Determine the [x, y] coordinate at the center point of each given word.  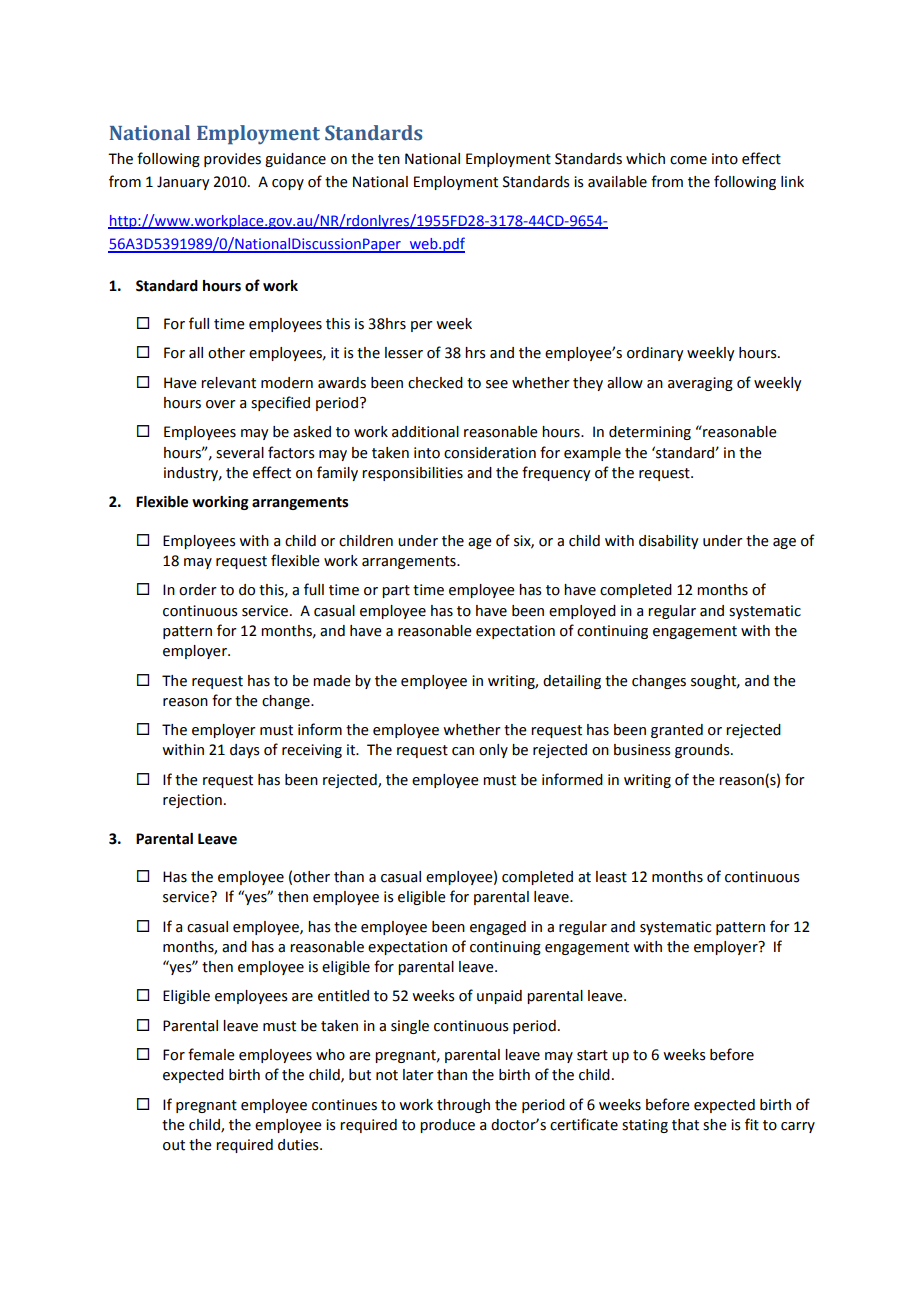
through [463, 1106]
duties [299, 1145]
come [688, 160]
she [715, 1125]
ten [389, 159]
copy [288, 184]
